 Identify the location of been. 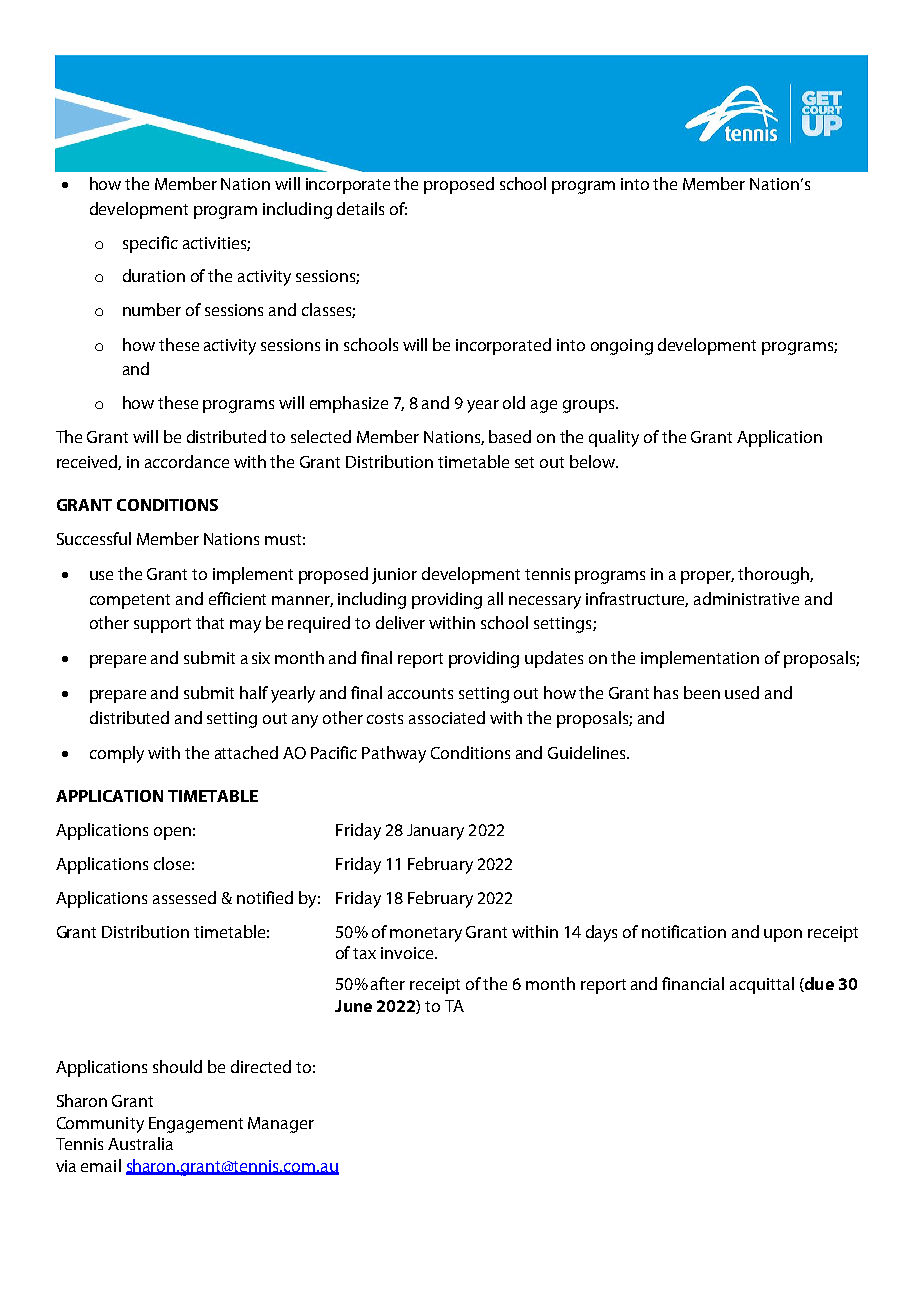
(702, 692).
